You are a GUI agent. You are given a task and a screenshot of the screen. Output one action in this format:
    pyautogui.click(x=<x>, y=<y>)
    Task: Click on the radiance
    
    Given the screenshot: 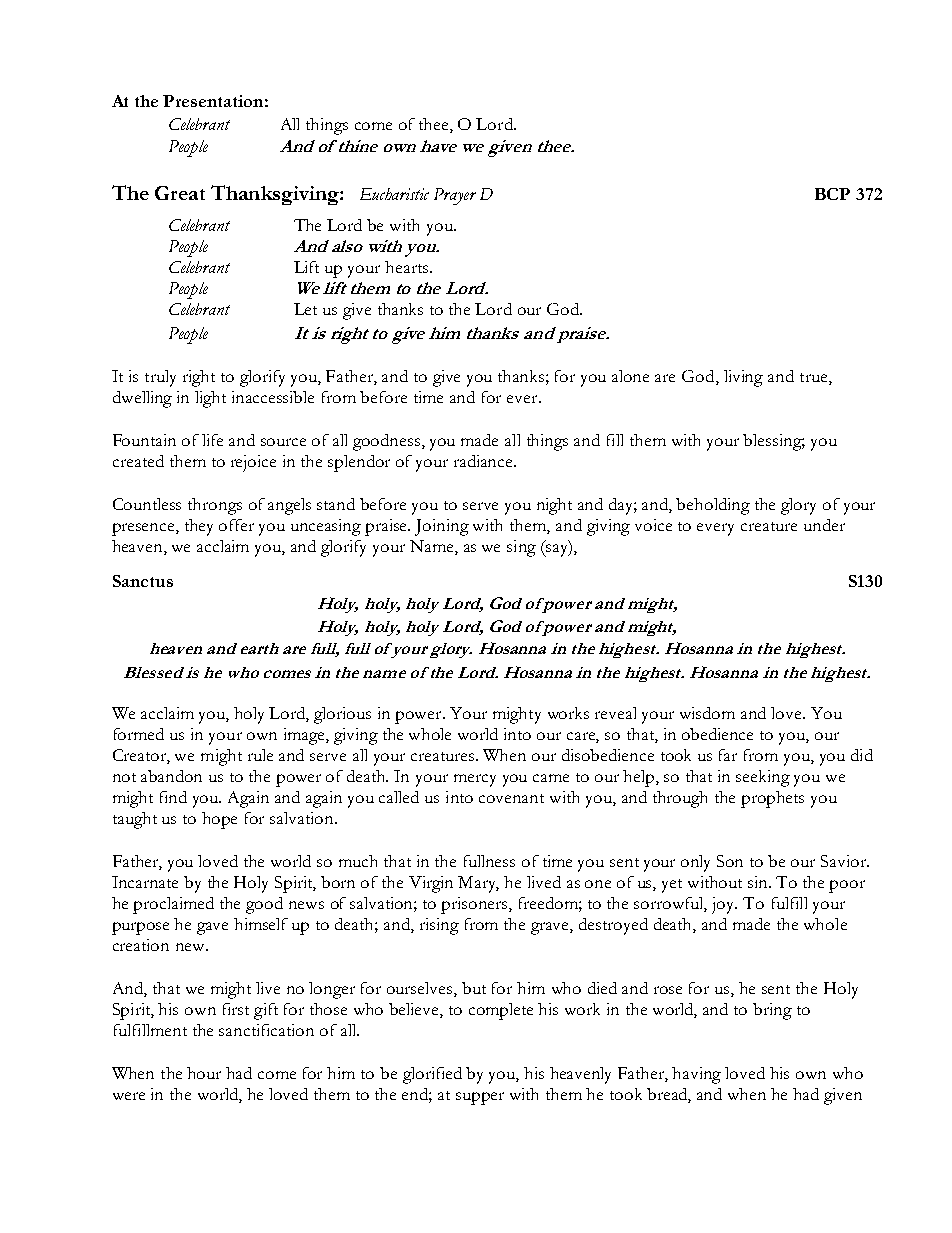 What is the action you would take?
    pyautogui.click(x=484, y=461)
